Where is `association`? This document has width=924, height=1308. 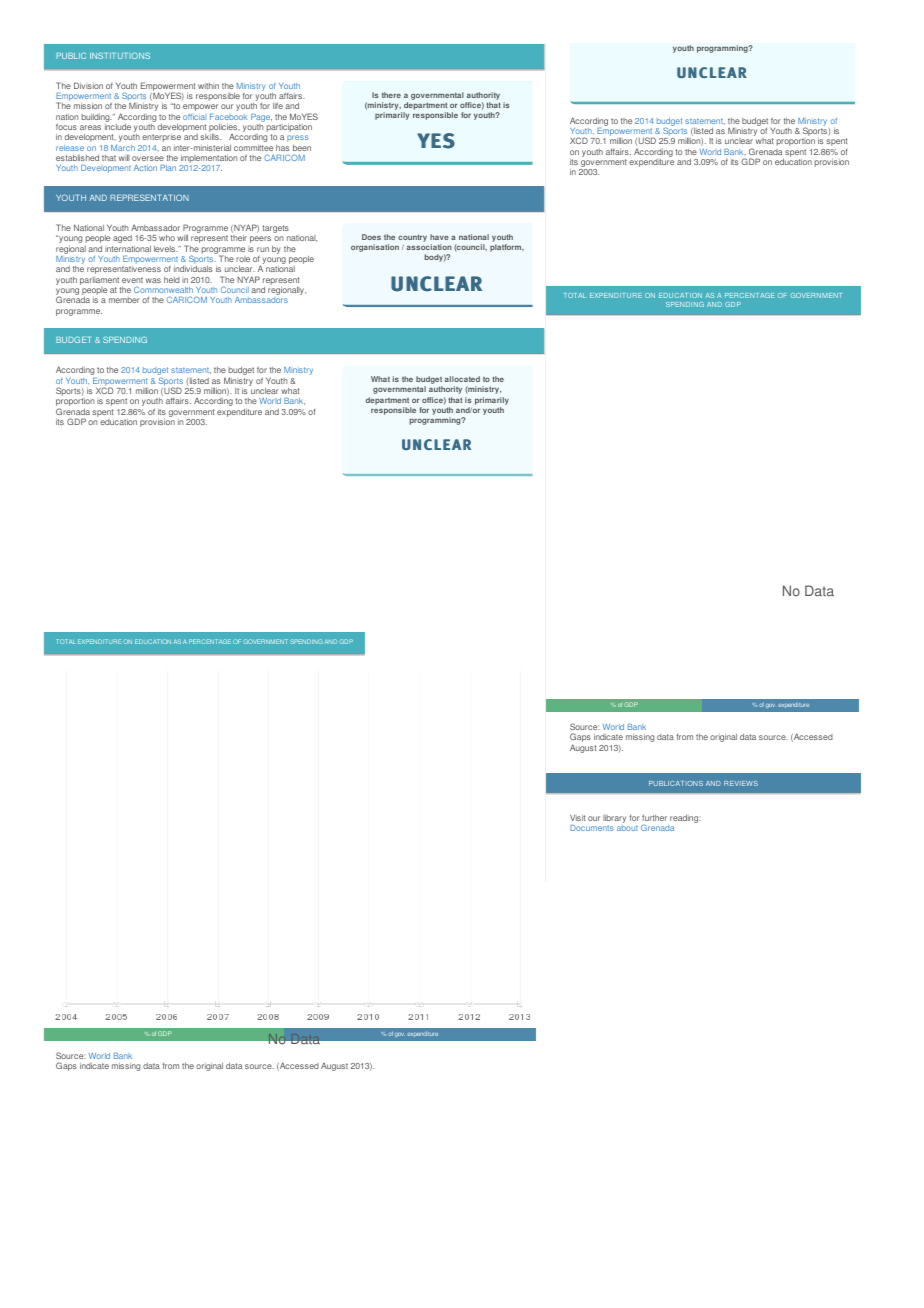 association is located at coordinates (429, 247).
